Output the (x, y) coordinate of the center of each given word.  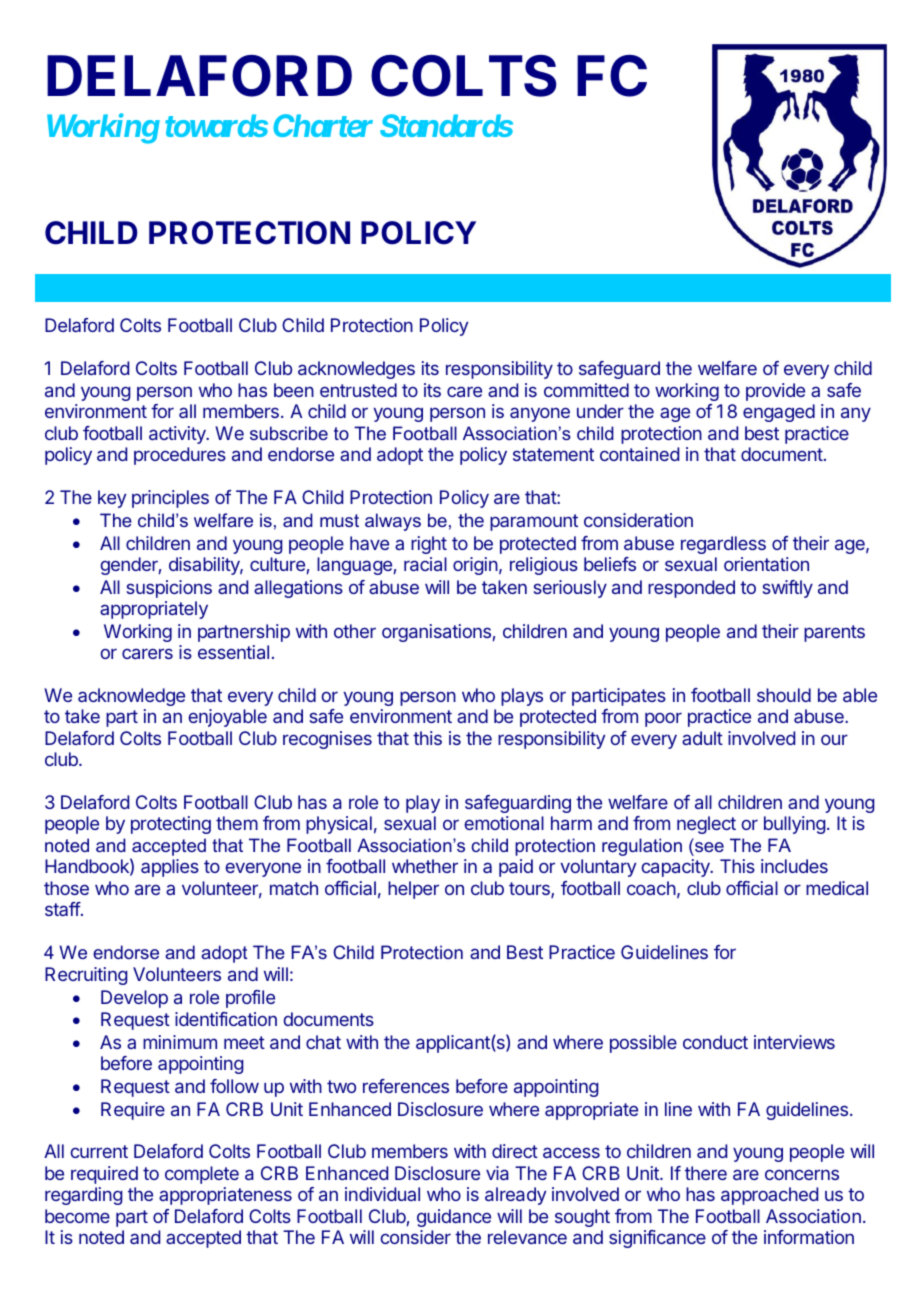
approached (769, 1196)
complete (202, 1175)
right (429, 545)
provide (775, 392)
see (709, 847)
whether (425, 866)
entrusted (358, 390)
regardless (723, 545)
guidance (454, 1218)
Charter (323, 125)
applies (170, 868)
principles (170, 499)
